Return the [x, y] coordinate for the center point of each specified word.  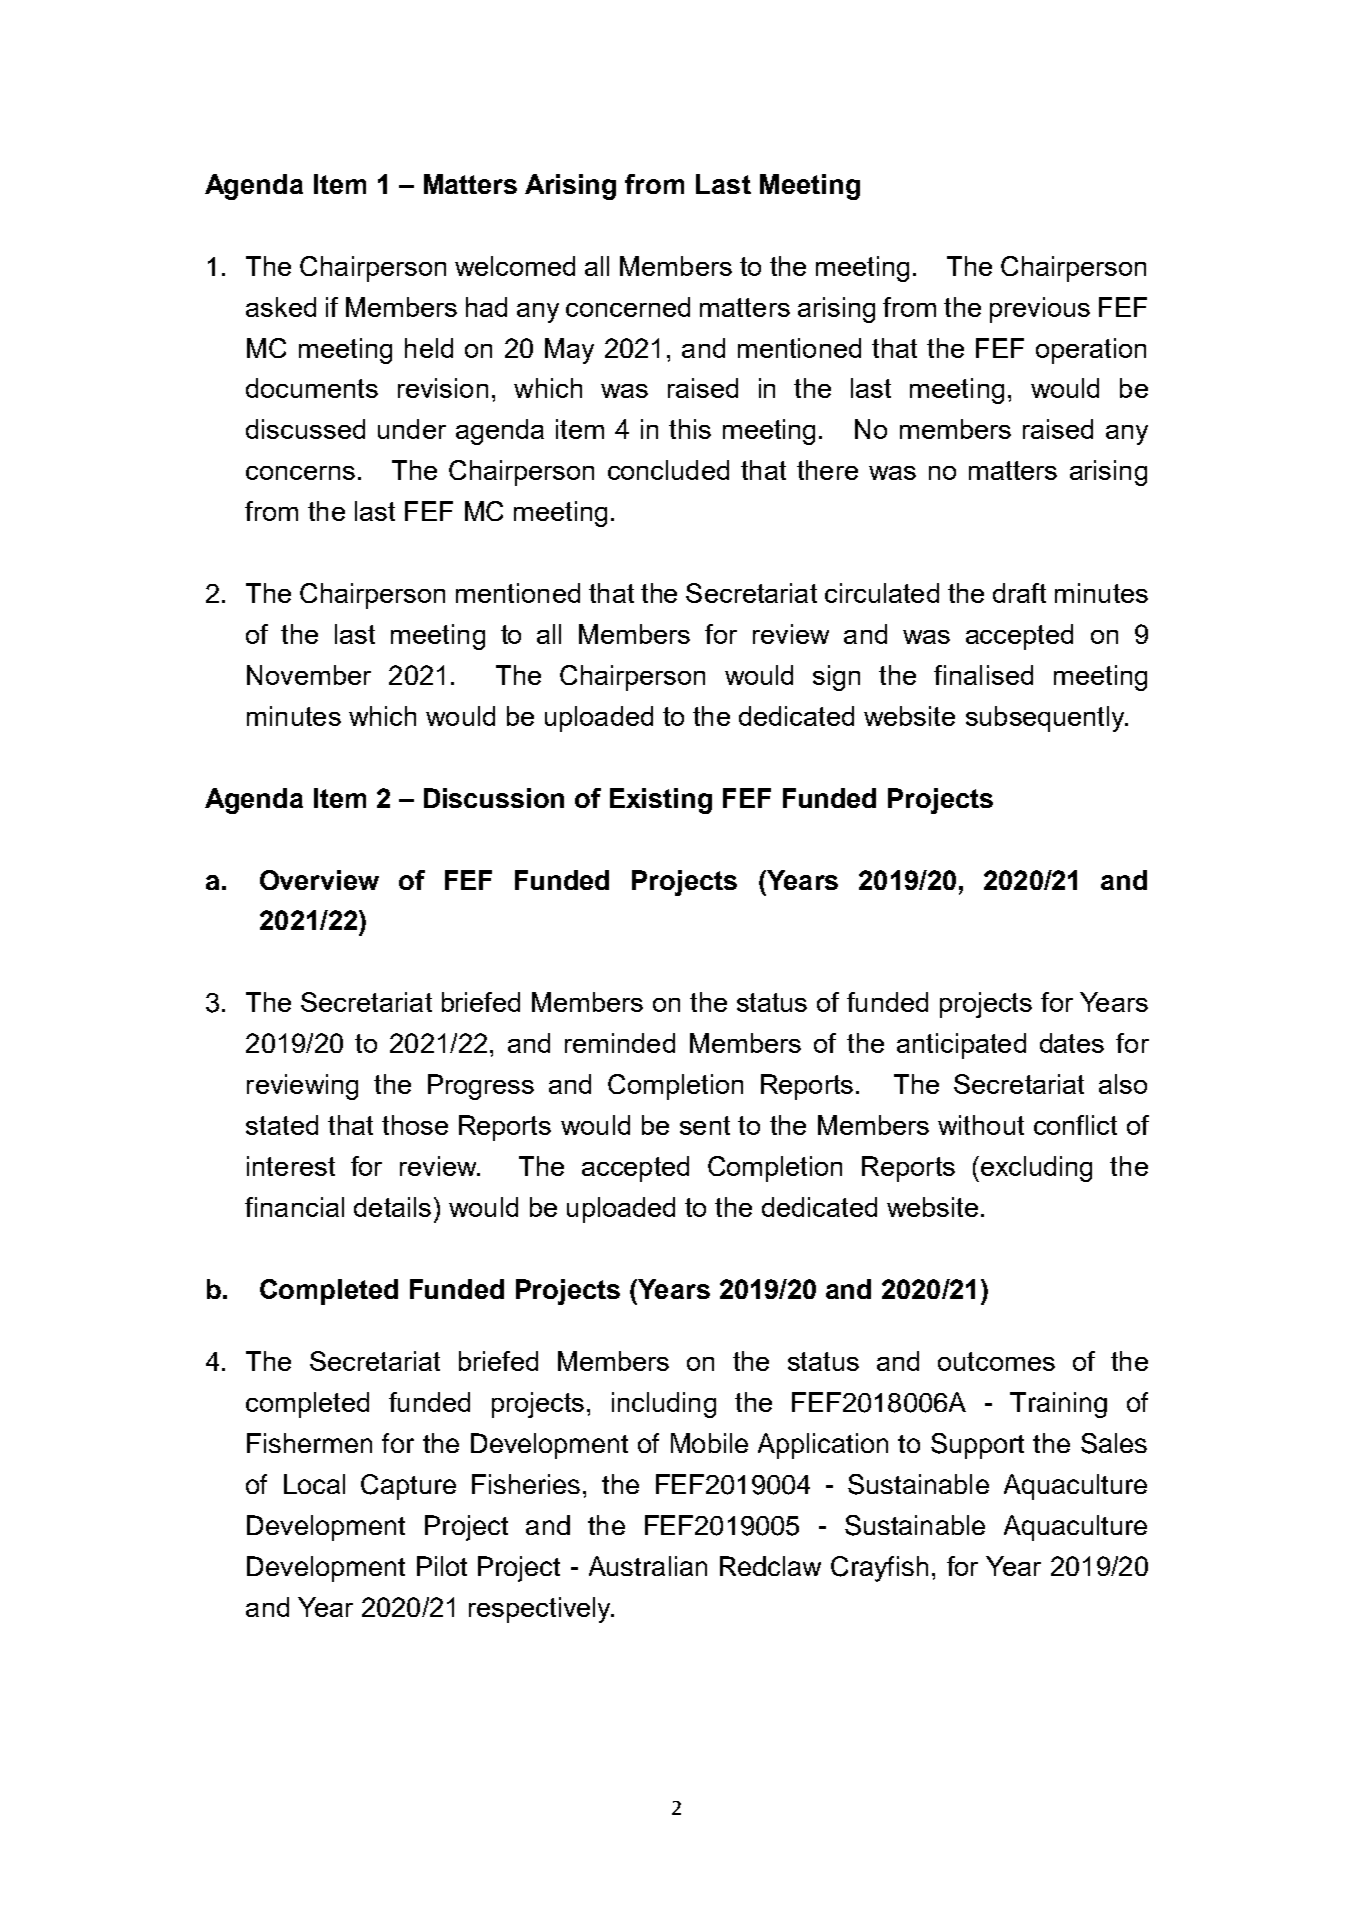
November [309, 675]
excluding [1036, 1169]
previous [1040, 310]
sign [836, 678]
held [429, 348]
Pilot [442, 1566]
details [392, 1207]
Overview [319, 880]
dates [1072, 1043]
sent [705, 1125]
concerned [628, 307]
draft [1019, 593]
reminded [620, 1043]
